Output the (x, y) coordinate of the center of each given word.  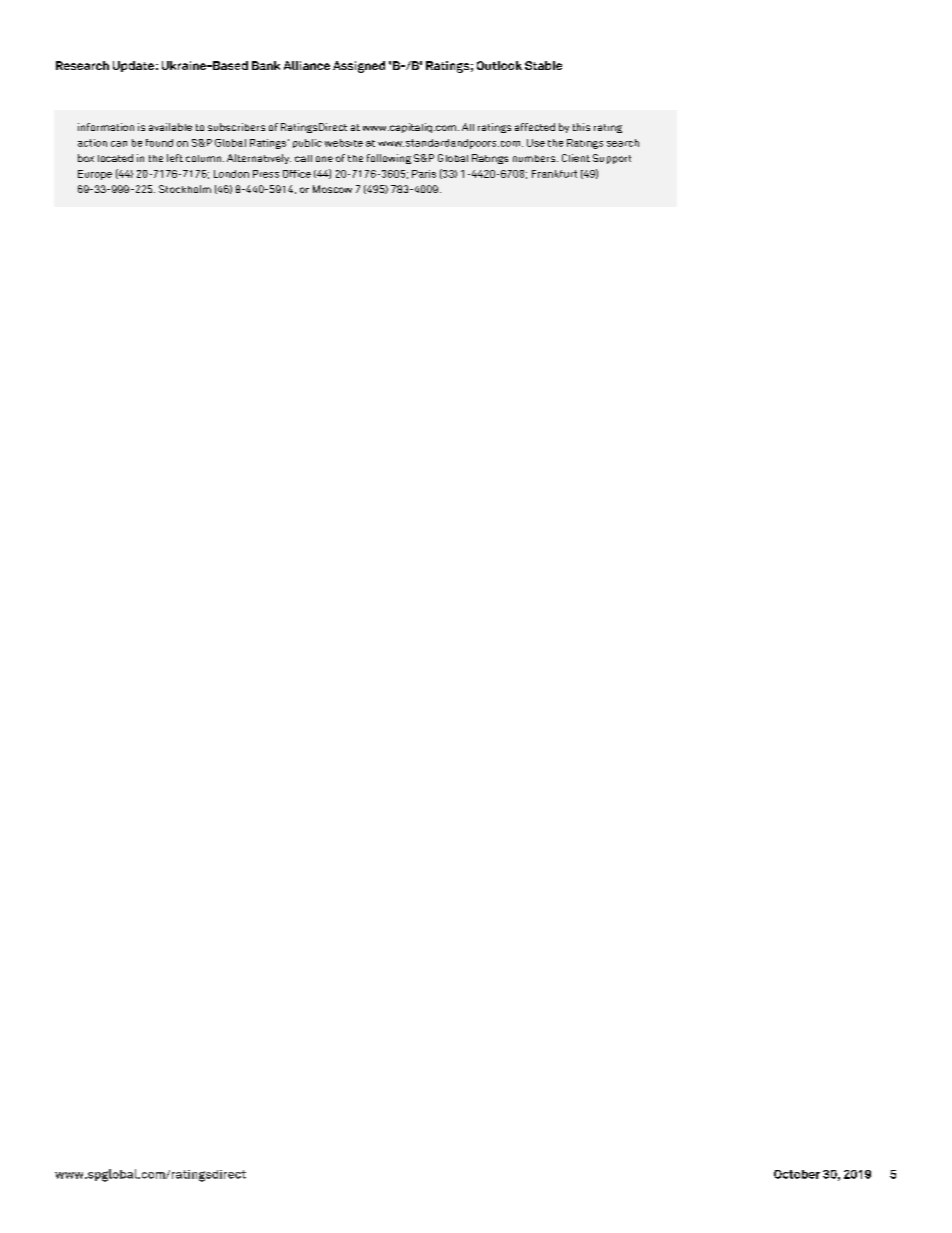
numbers (534, 158)
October (797, 1174)
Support (612, 159)
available (170, 127)
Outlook (499, 65)
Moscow (332, 189)
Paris (424, 174)
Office (297, 174)
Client (576, 158)
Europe (95, 175)
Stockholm (185, 189)
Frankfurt (554, 174)
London (231, 174)
